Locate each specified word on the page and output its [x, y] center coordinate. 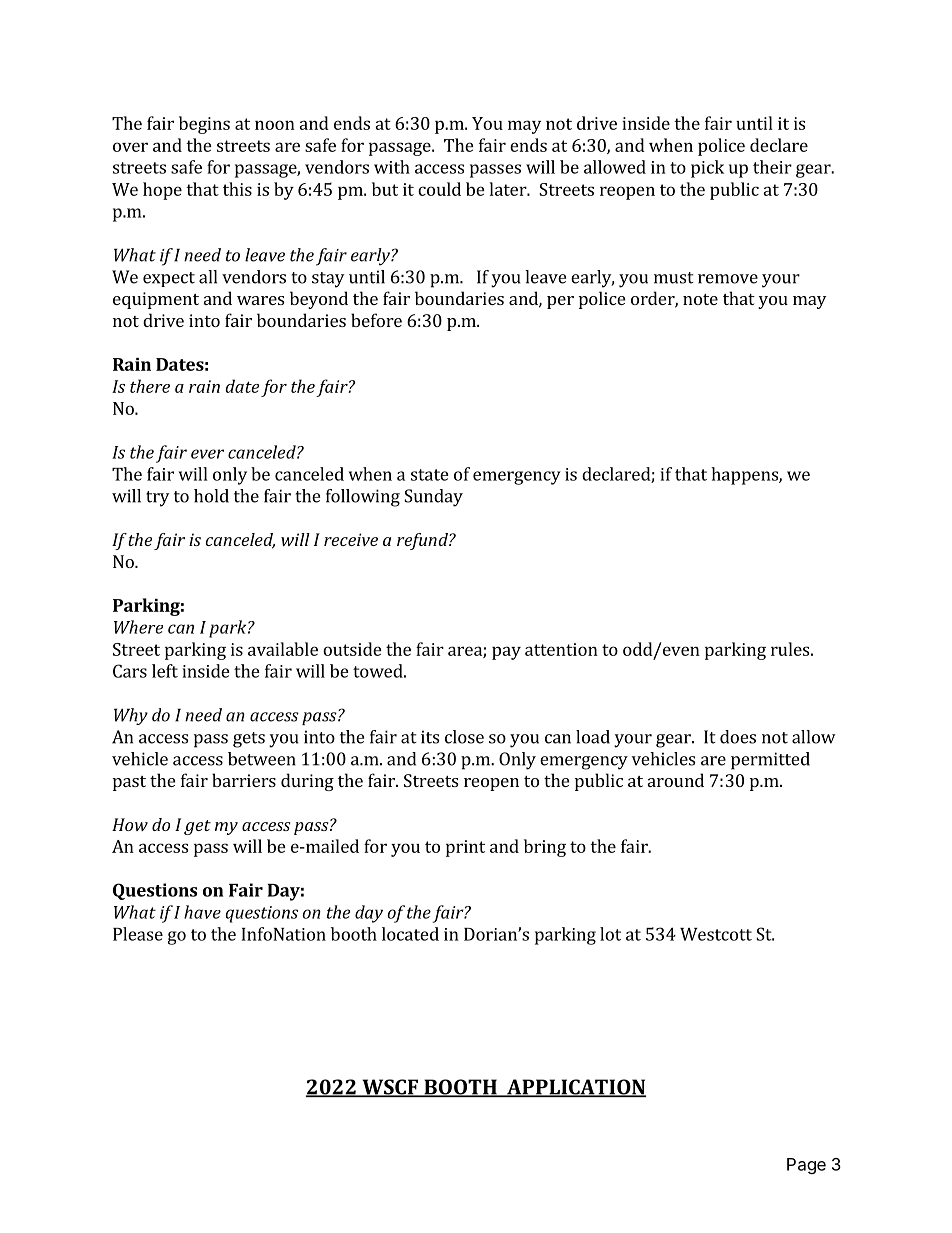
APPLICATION [575, 1088]
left [165, 671]
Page [806, 1166]
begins [204, 125]
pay [506, 653]
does [738, 737]
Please [138, 934]
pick [707, 169]
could [439, 189]
